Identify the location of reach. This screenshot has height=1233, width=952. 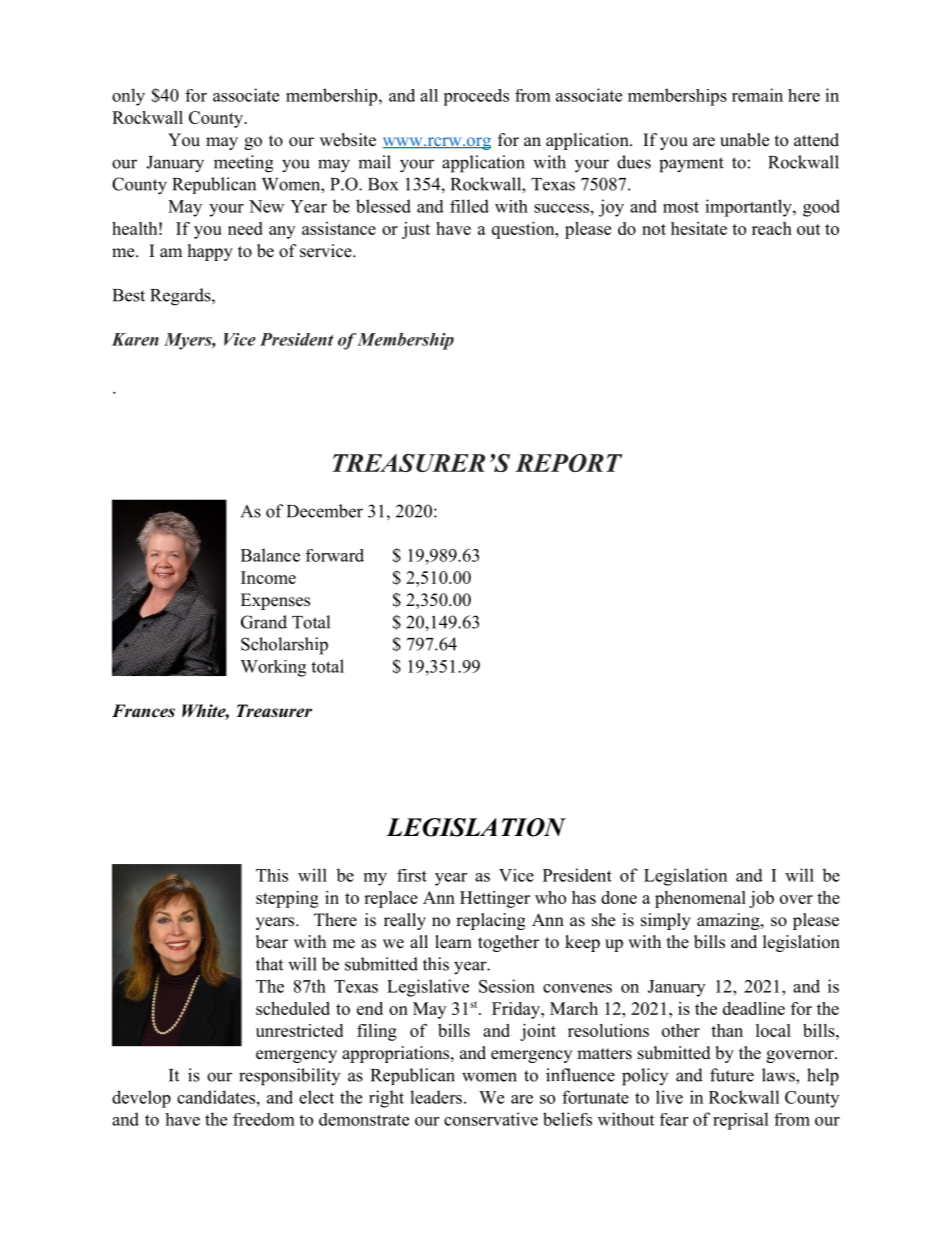
(772, 228).
